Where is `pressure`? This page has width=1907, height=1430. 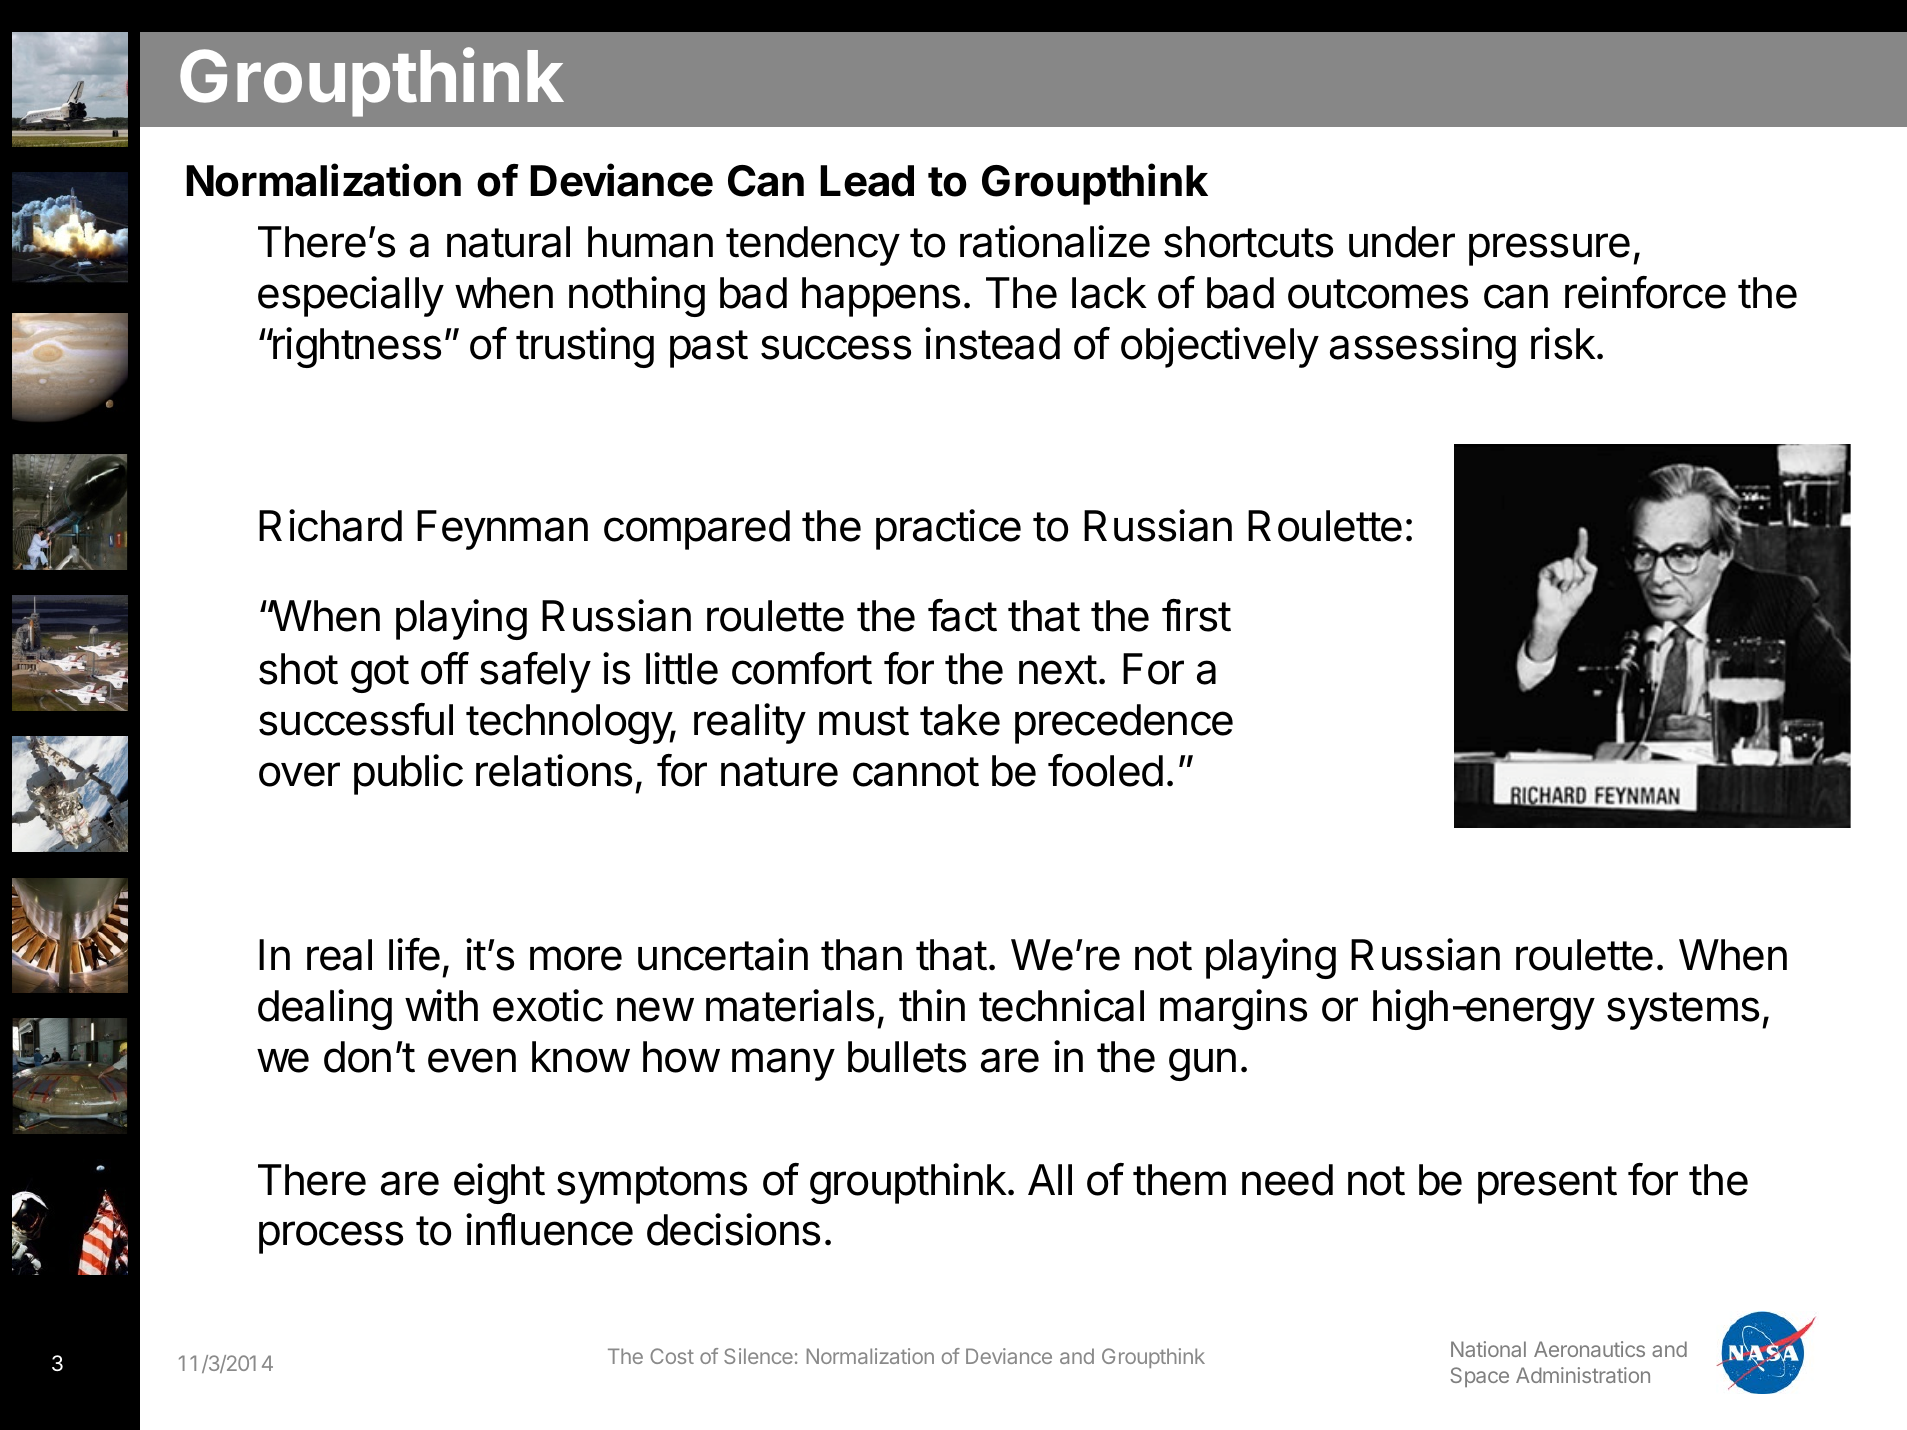
pressure is located at coordinates (1549, 249).
